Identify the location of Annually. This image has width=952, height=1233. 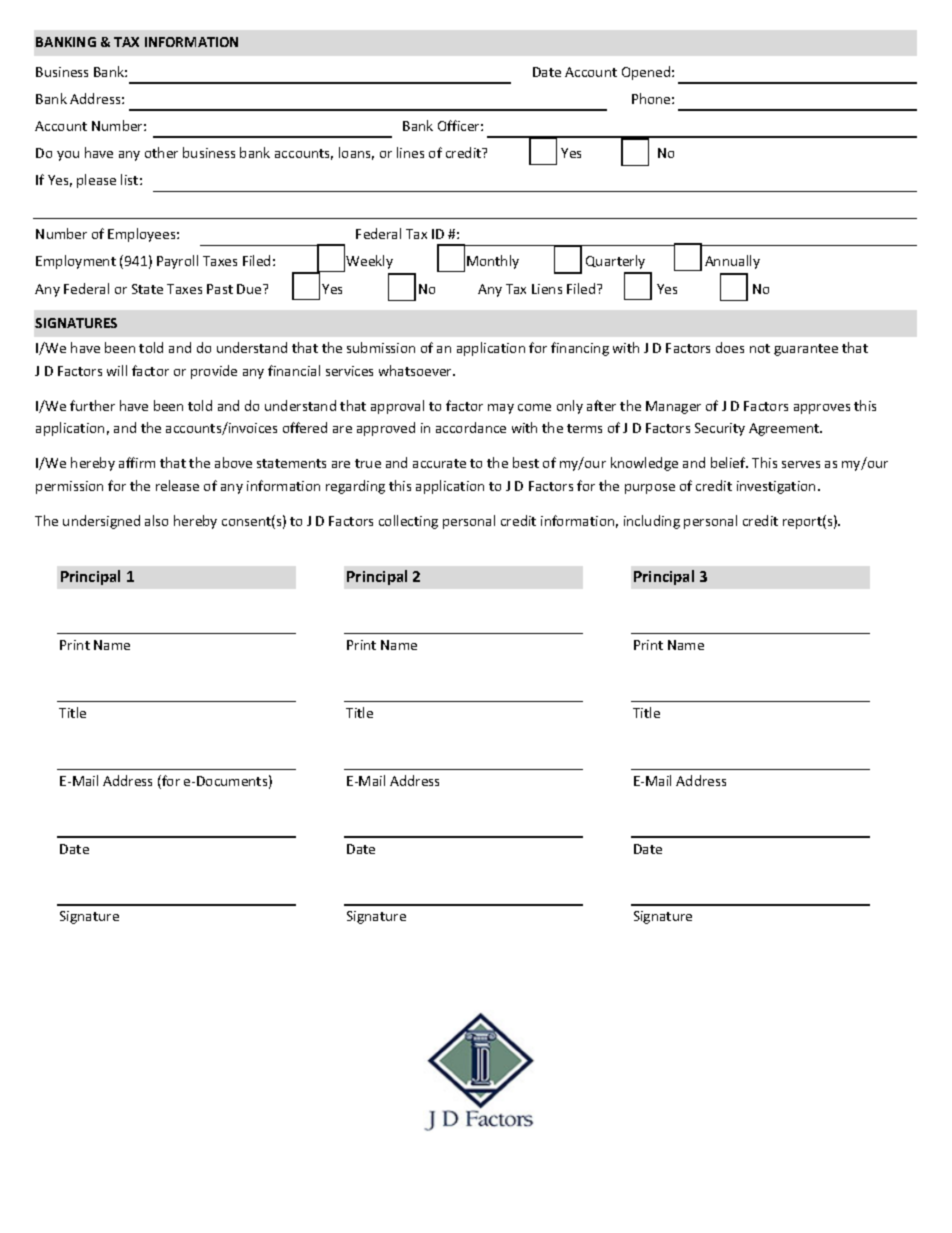
(732, 262).
